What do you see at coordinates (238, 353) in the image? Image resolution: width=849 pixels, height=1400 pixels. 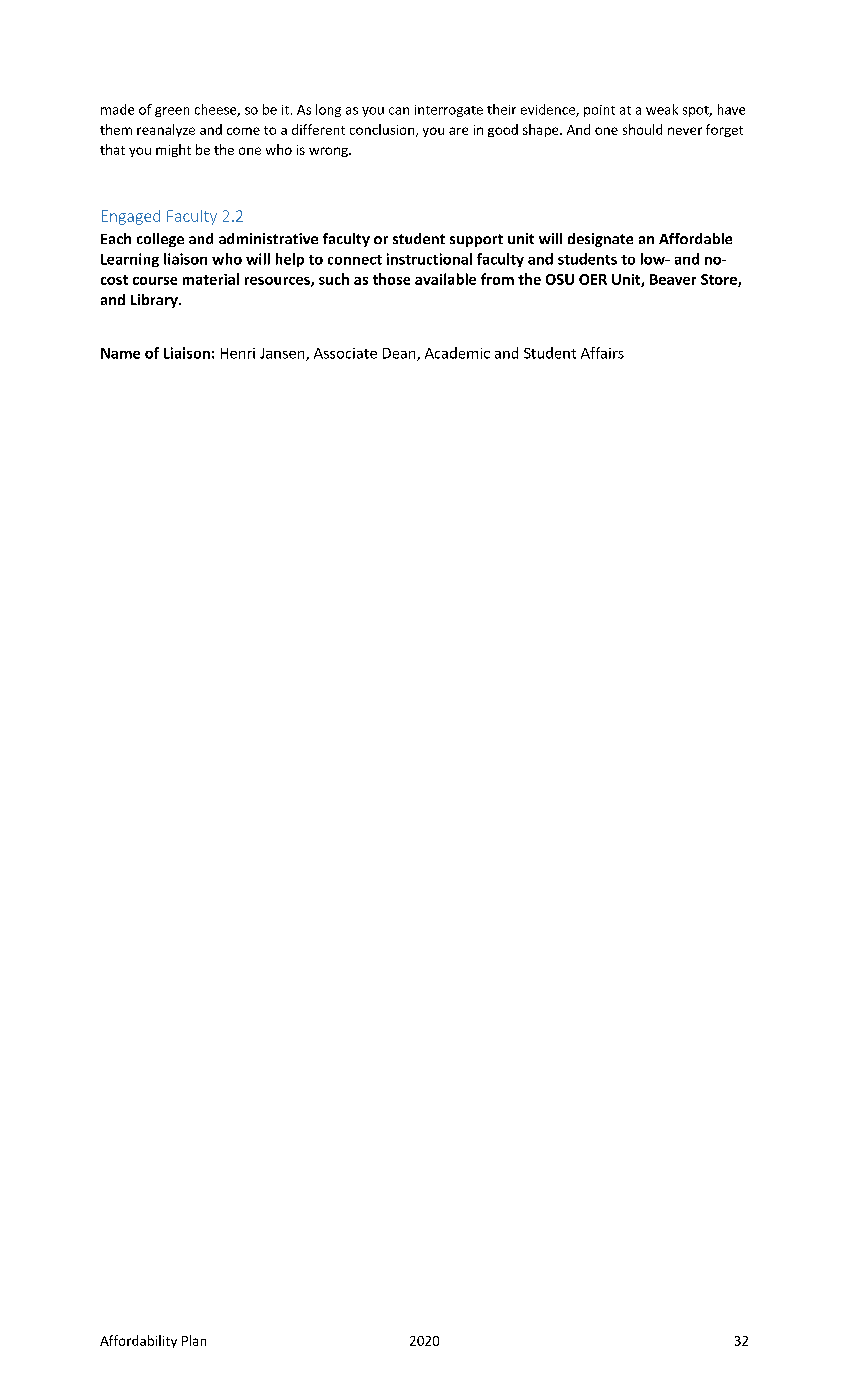 I see `Henri` at bounding box center [238, 353].
